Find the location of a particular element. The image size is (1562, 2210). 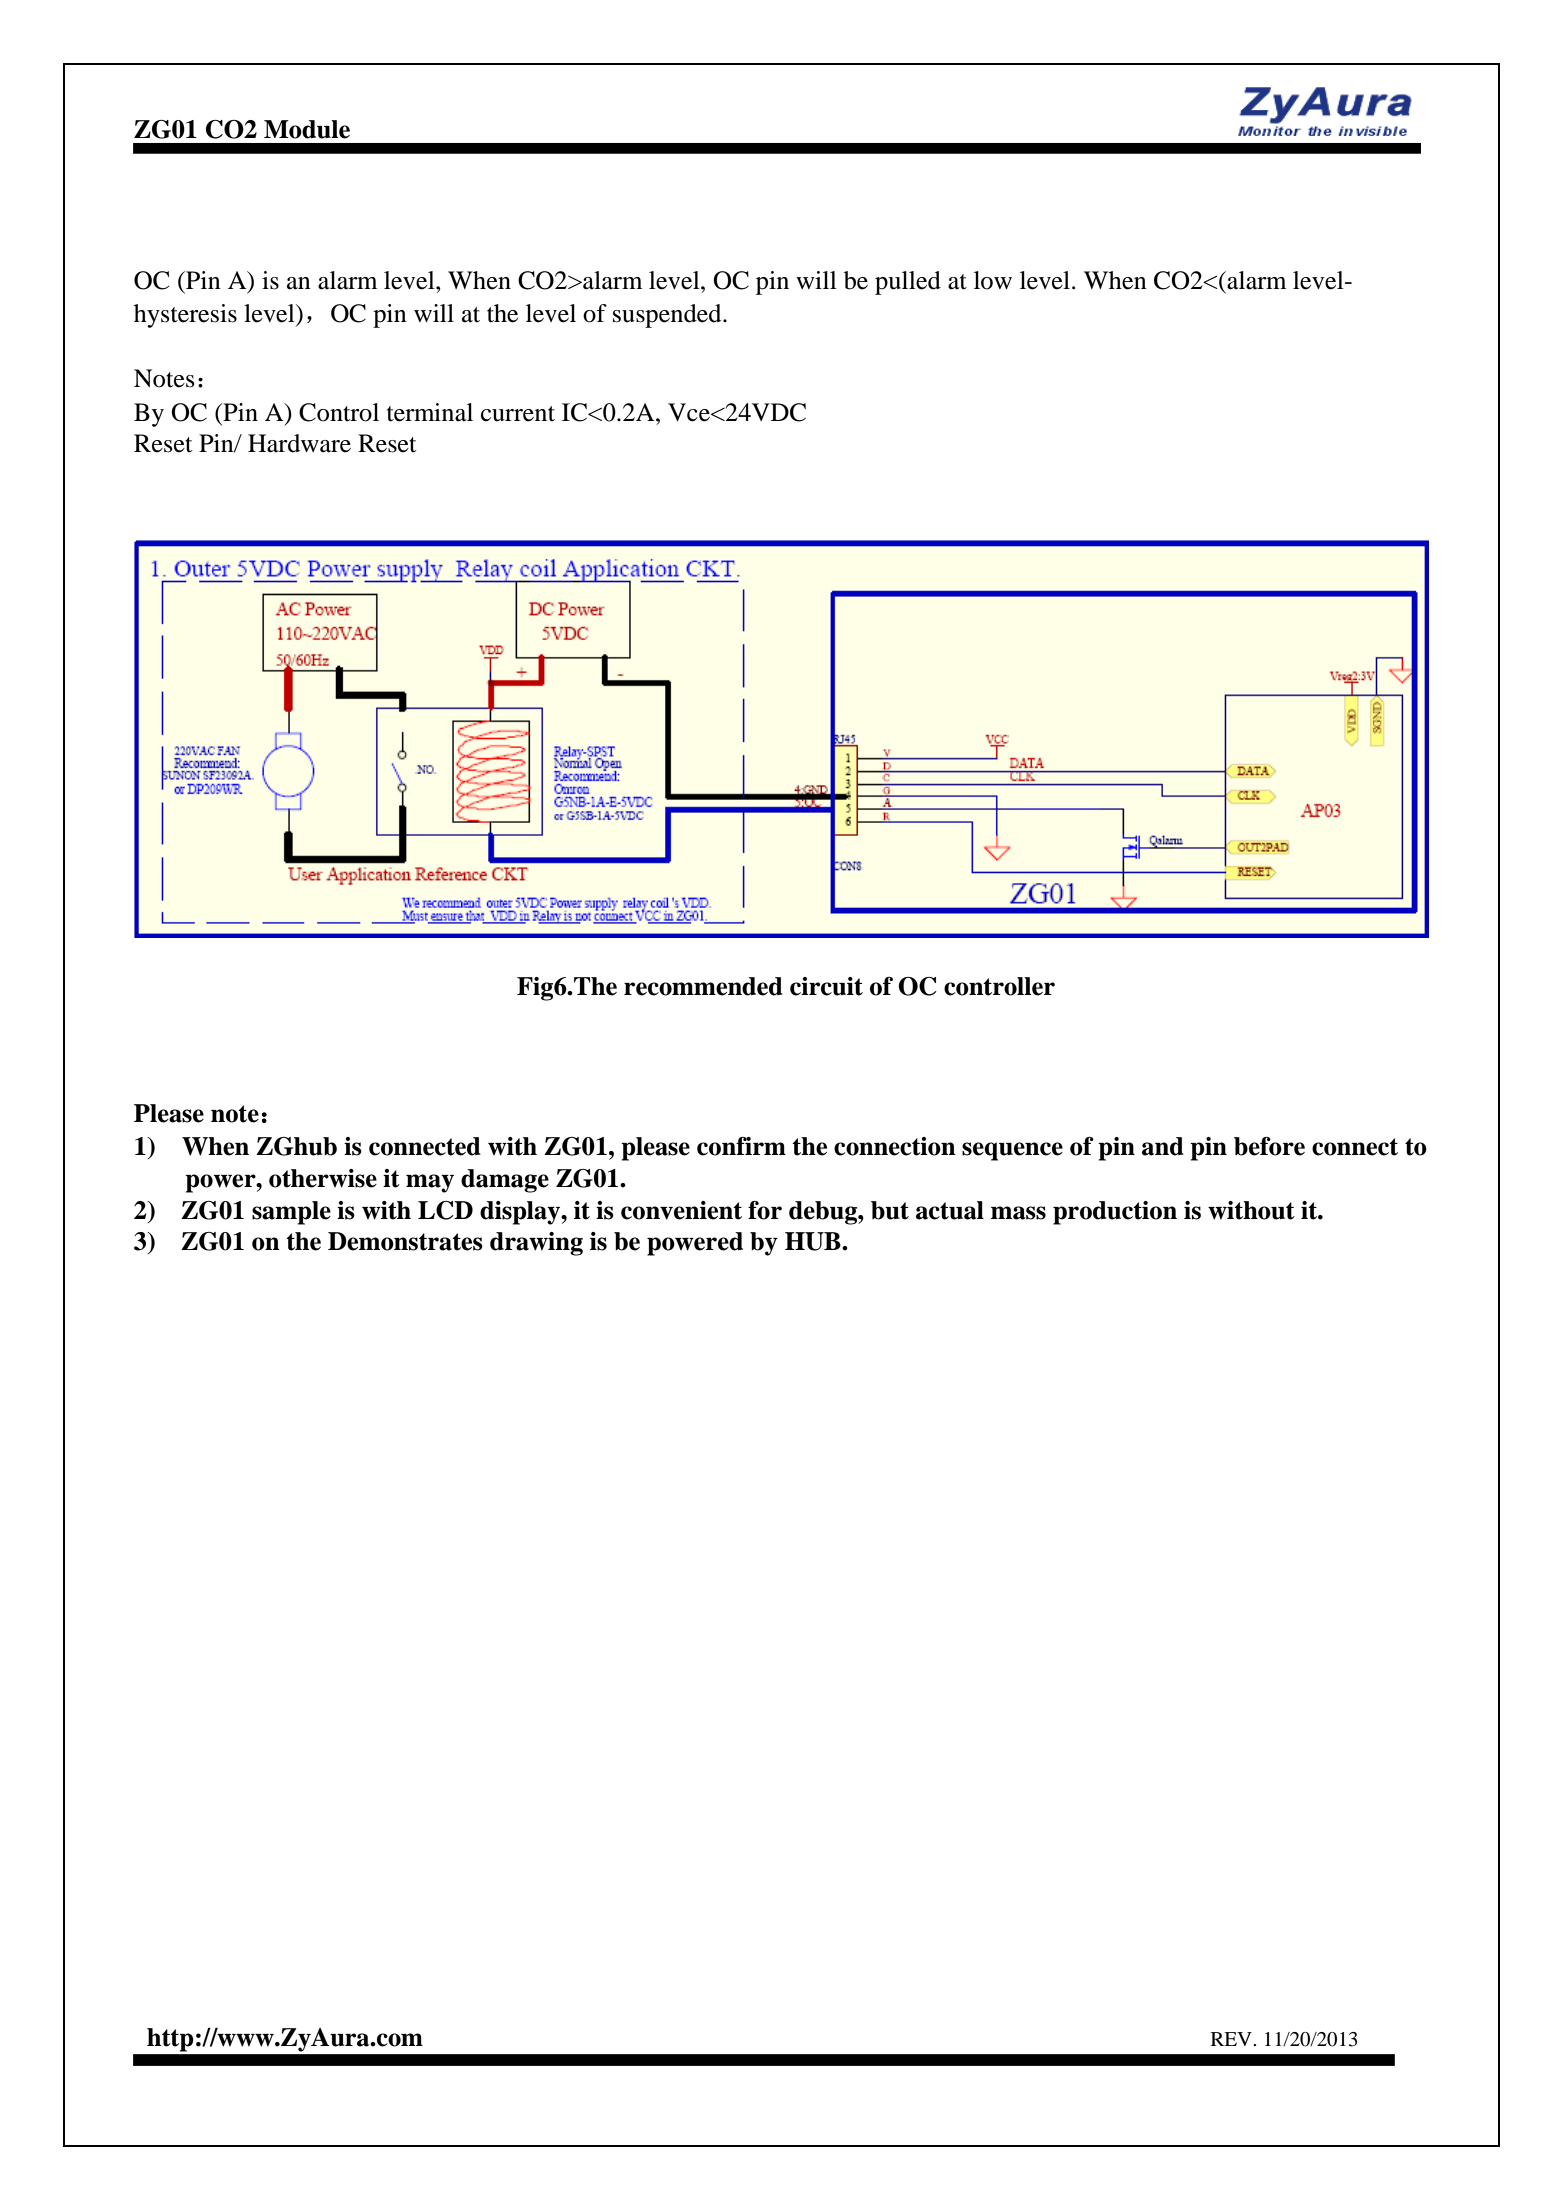

drawing is located at coordinates (536, 1244).
